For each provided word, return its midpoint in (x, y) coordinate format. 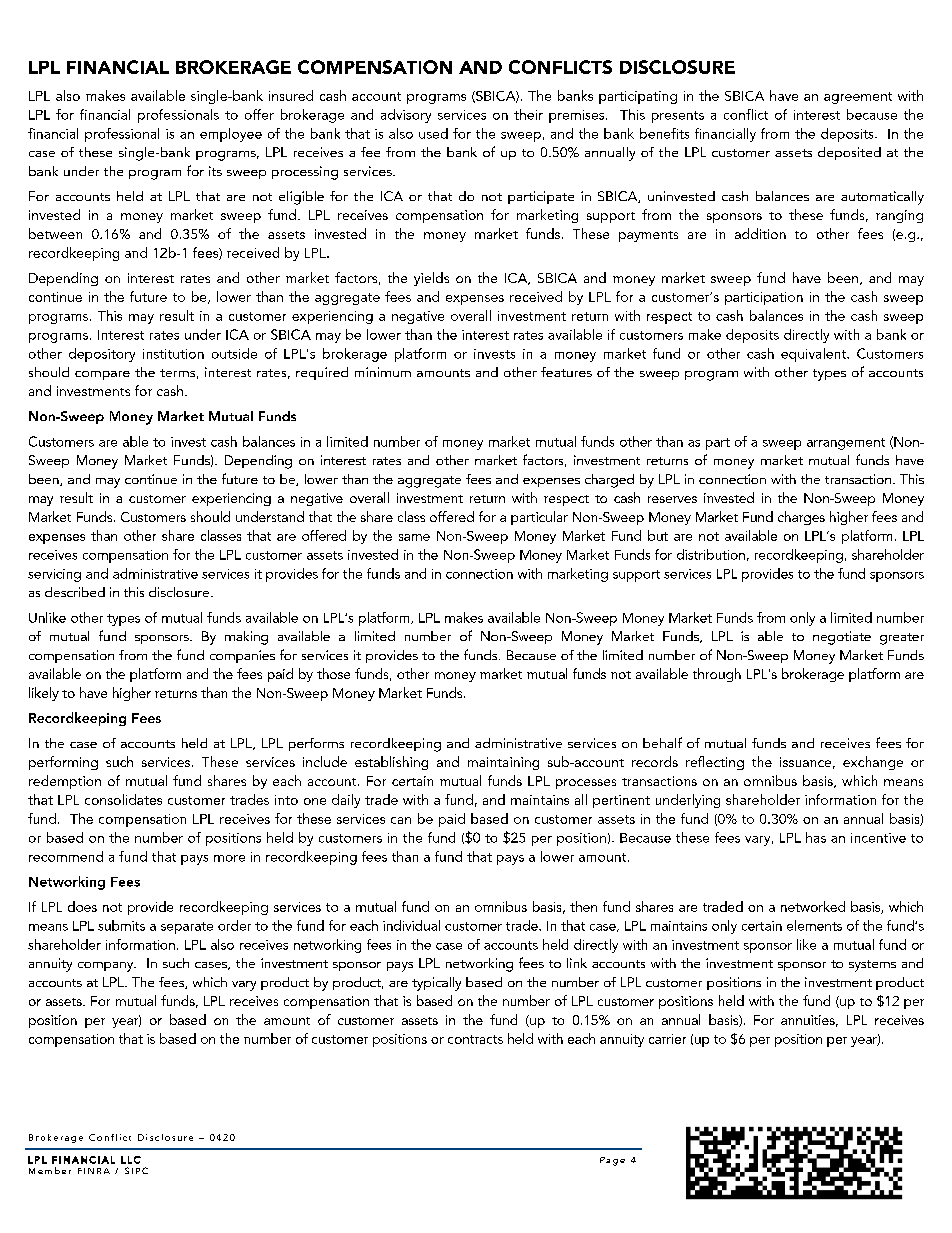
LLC (131, 1160)
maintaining (503, 763)
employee (231, 135)
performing (63, 763)
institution (173, 354)
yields (431, 279)
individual (411, 925)
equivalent (815, 355)
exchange (873, 763)
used (433, 133)
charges (801, 518)
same (414, 537)
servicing (54, 575)
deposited (849, 153)
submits (121, 925)
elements (814, 925)
